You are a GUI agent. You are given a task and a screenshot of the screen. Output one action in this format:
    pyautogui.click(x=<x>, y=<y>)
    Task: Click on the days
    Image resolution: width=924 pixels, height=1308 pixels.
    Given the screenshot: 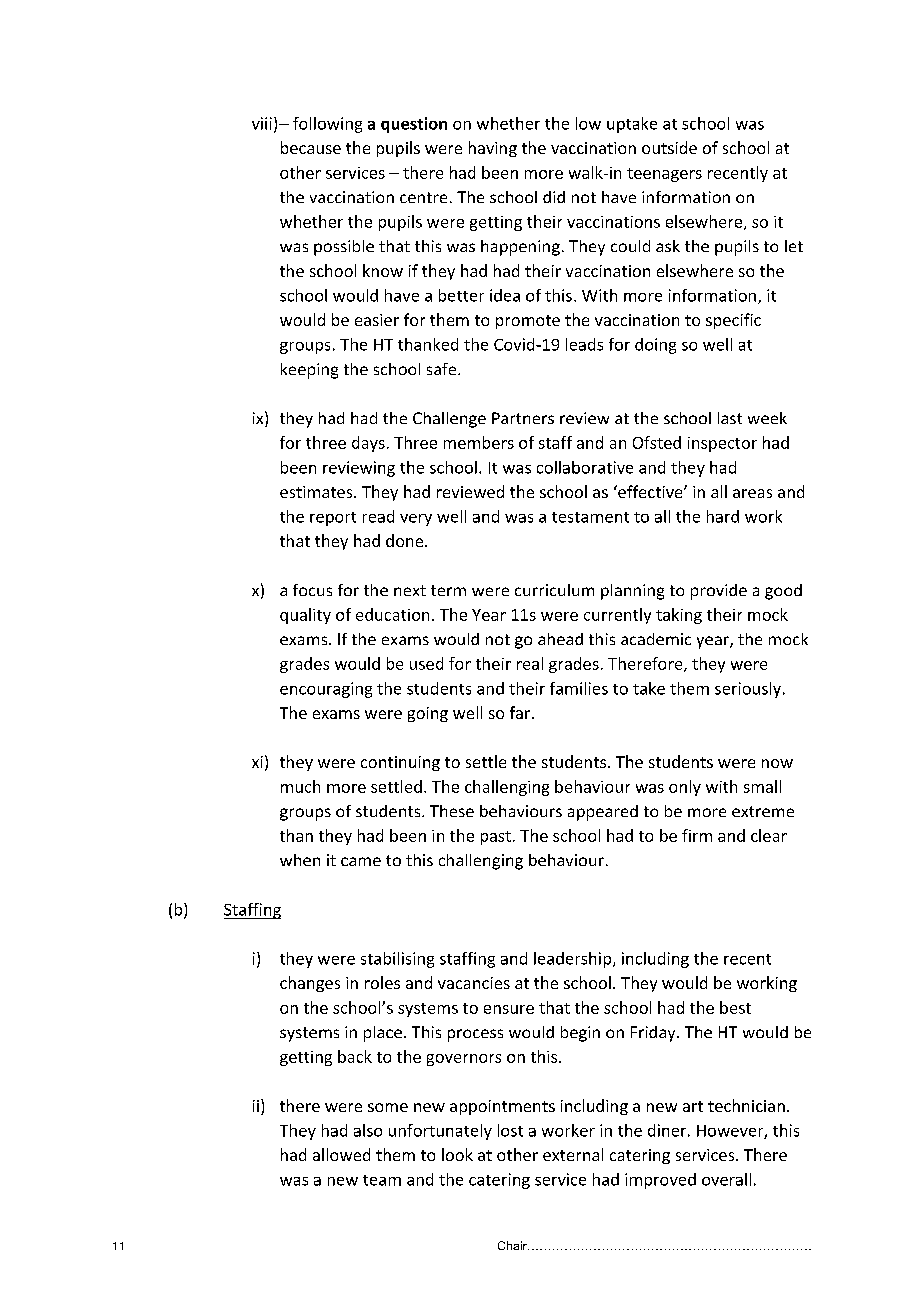 What is the action you would take?
    pyautogui.click(x=368, y=444)
